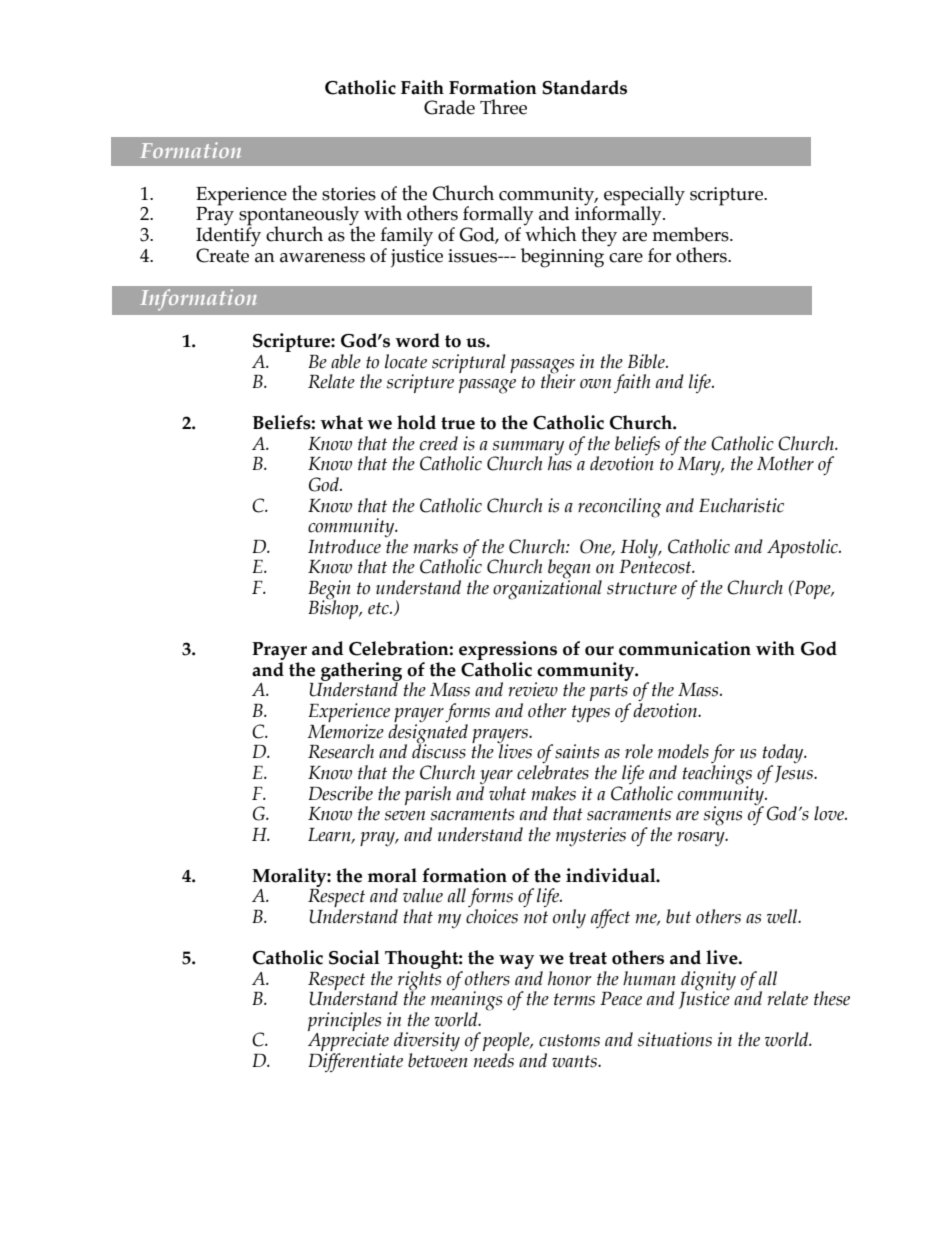  What do you see at coordinates (803, 548) in the page?
I see `Apostolic` at bounding box center [803, 548].
